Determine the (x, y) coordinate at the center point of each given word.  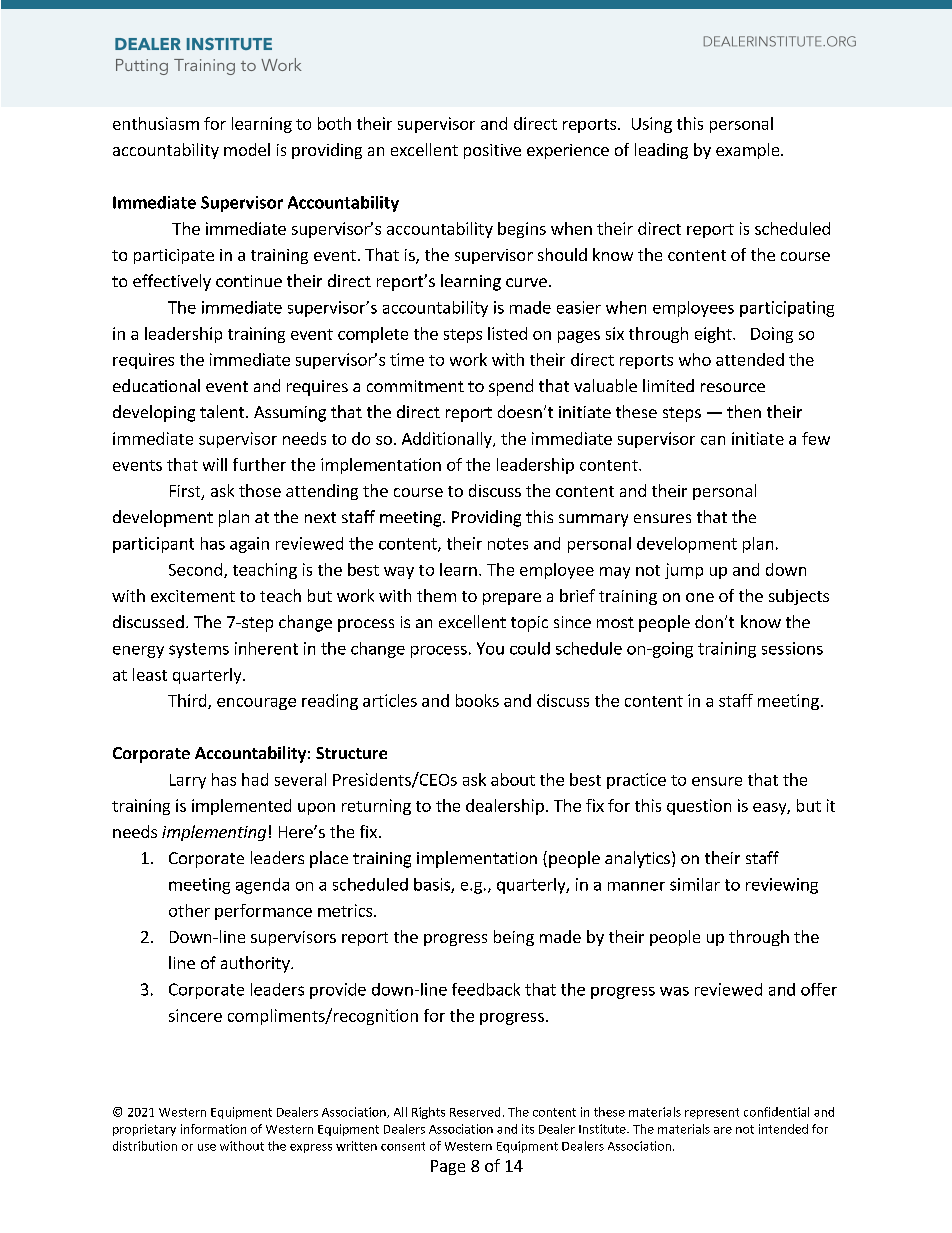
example (749, 151)
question (699, 807)
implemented (241, 807)
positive (492, 151)
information (213, 1129)
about (513, 779)
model (247, 149)
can (713, 440)
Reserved (475, 1112)
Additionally (448, 440)
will (215, 464)
